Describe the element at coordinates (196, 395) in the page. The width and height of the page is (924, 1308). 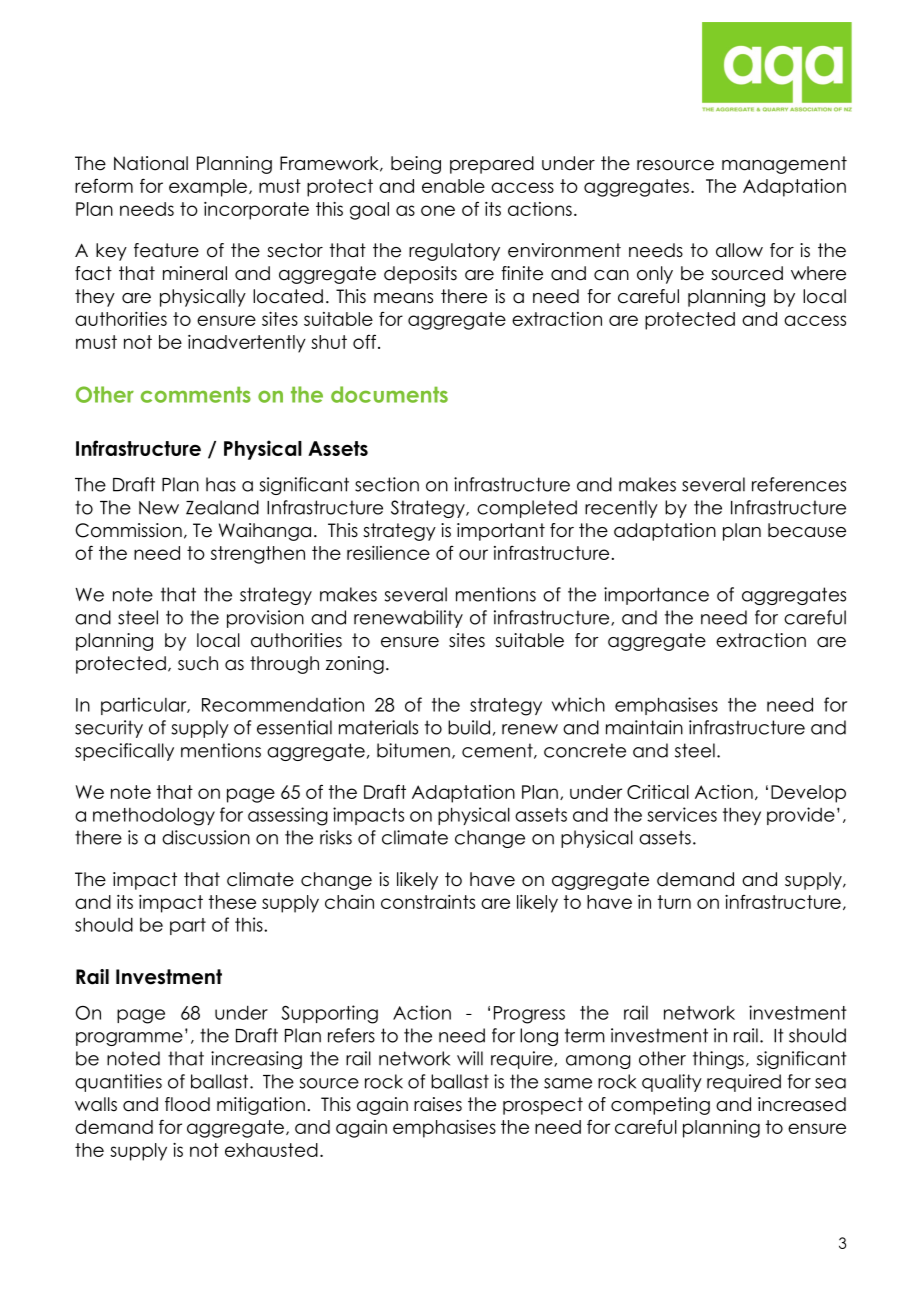
I see `comments` at that location.
